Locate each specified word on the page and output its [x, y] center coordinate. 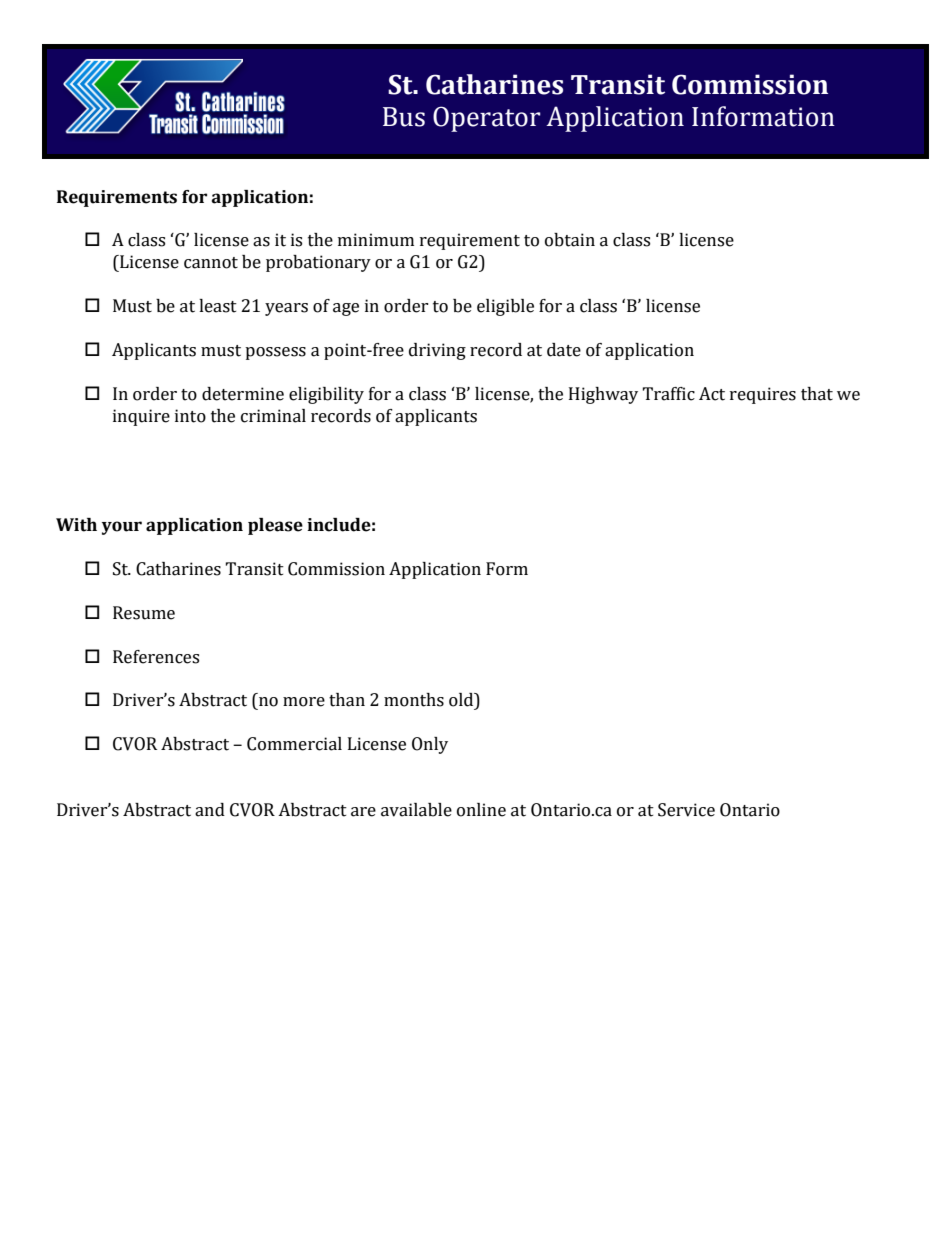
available [416, 810]
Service [686, 810]
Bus [404, 117]
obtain [570, 240]
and [210, 810]
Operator [487, 119]
